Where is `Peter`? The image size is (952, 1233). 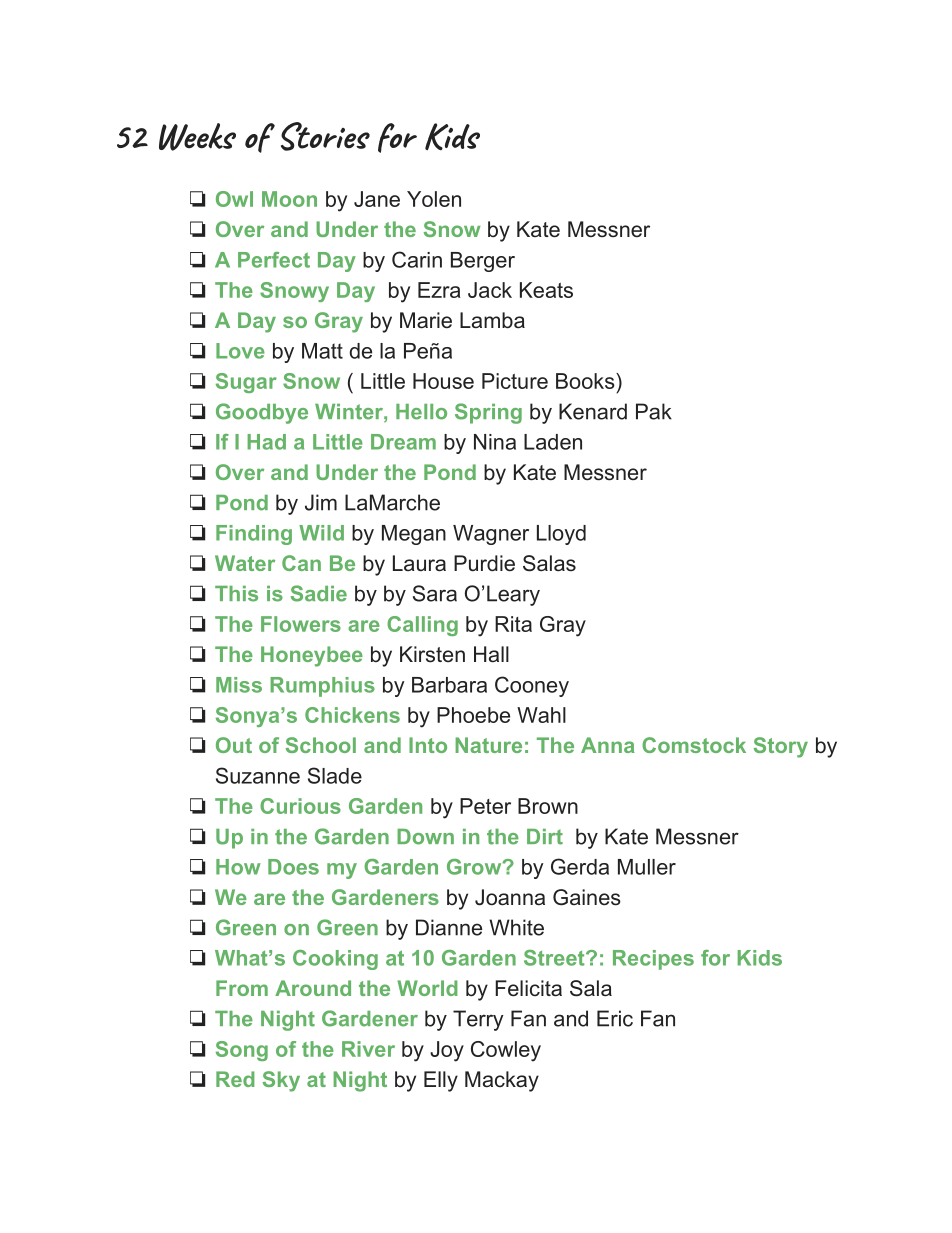 Peter is located at coordinates (485, 806).
